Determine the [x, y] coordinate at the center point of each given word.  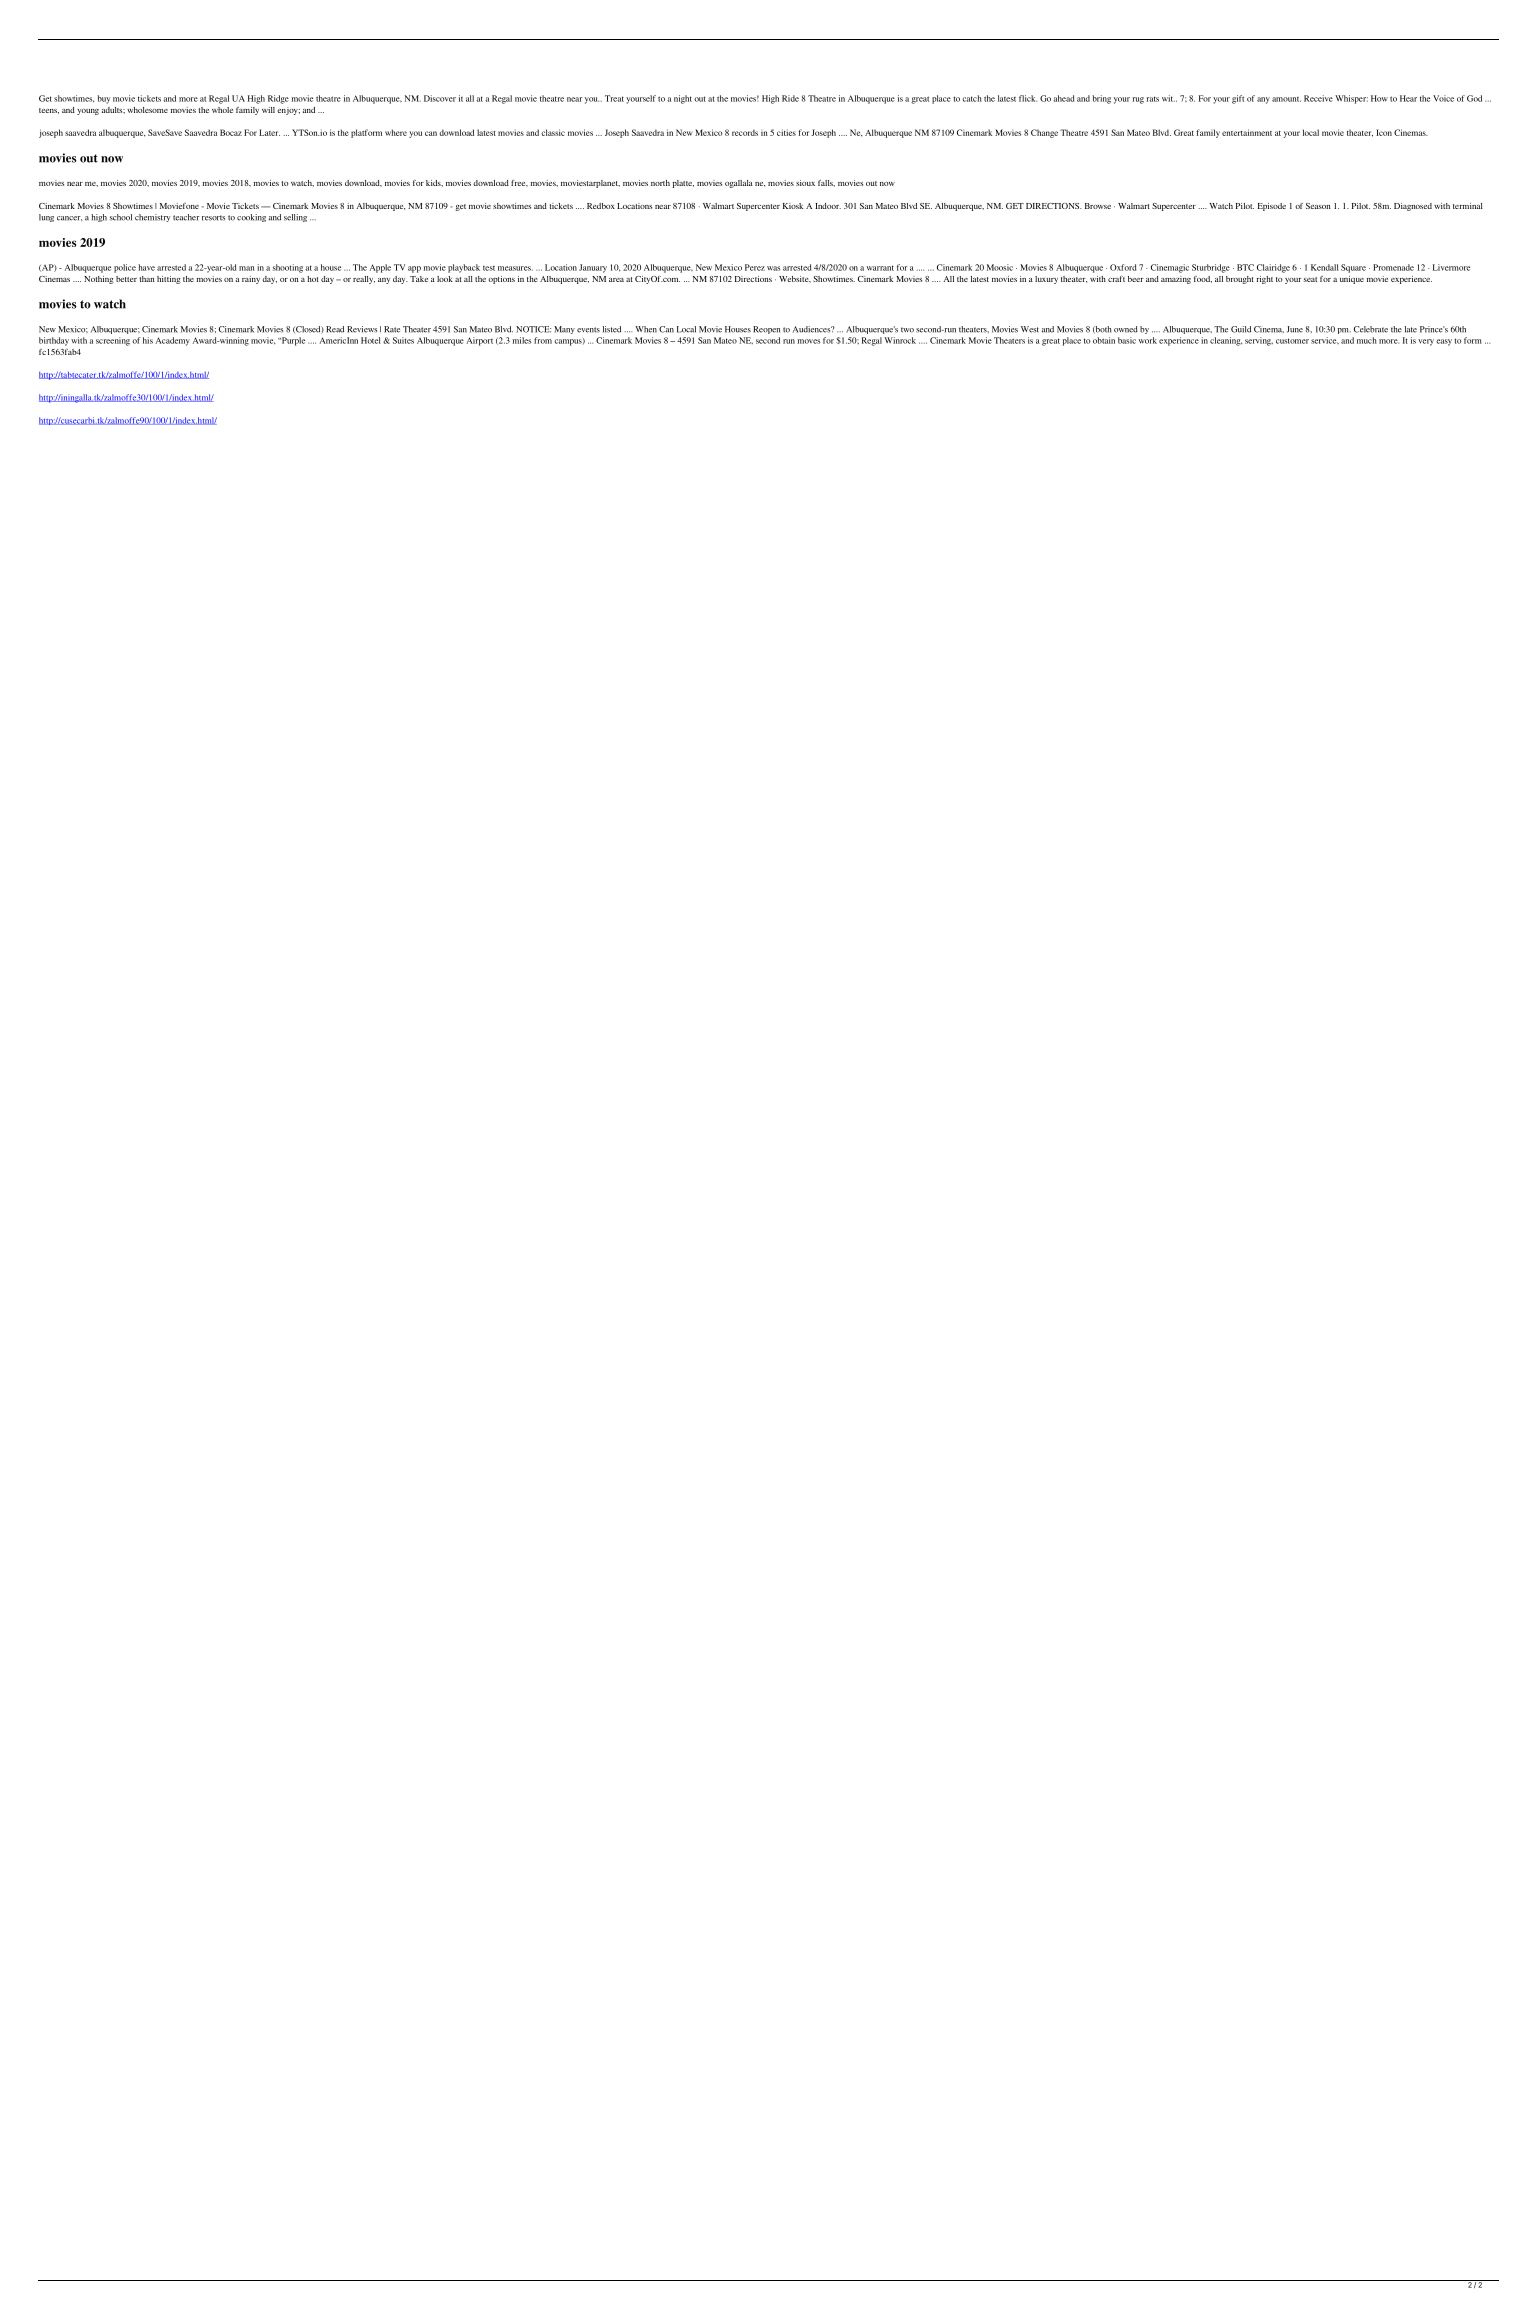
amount [1286, 99]
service [1325, 340]
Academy [172, 341]
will [268, 110]
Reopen [766, 330]
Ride [790, 98]
